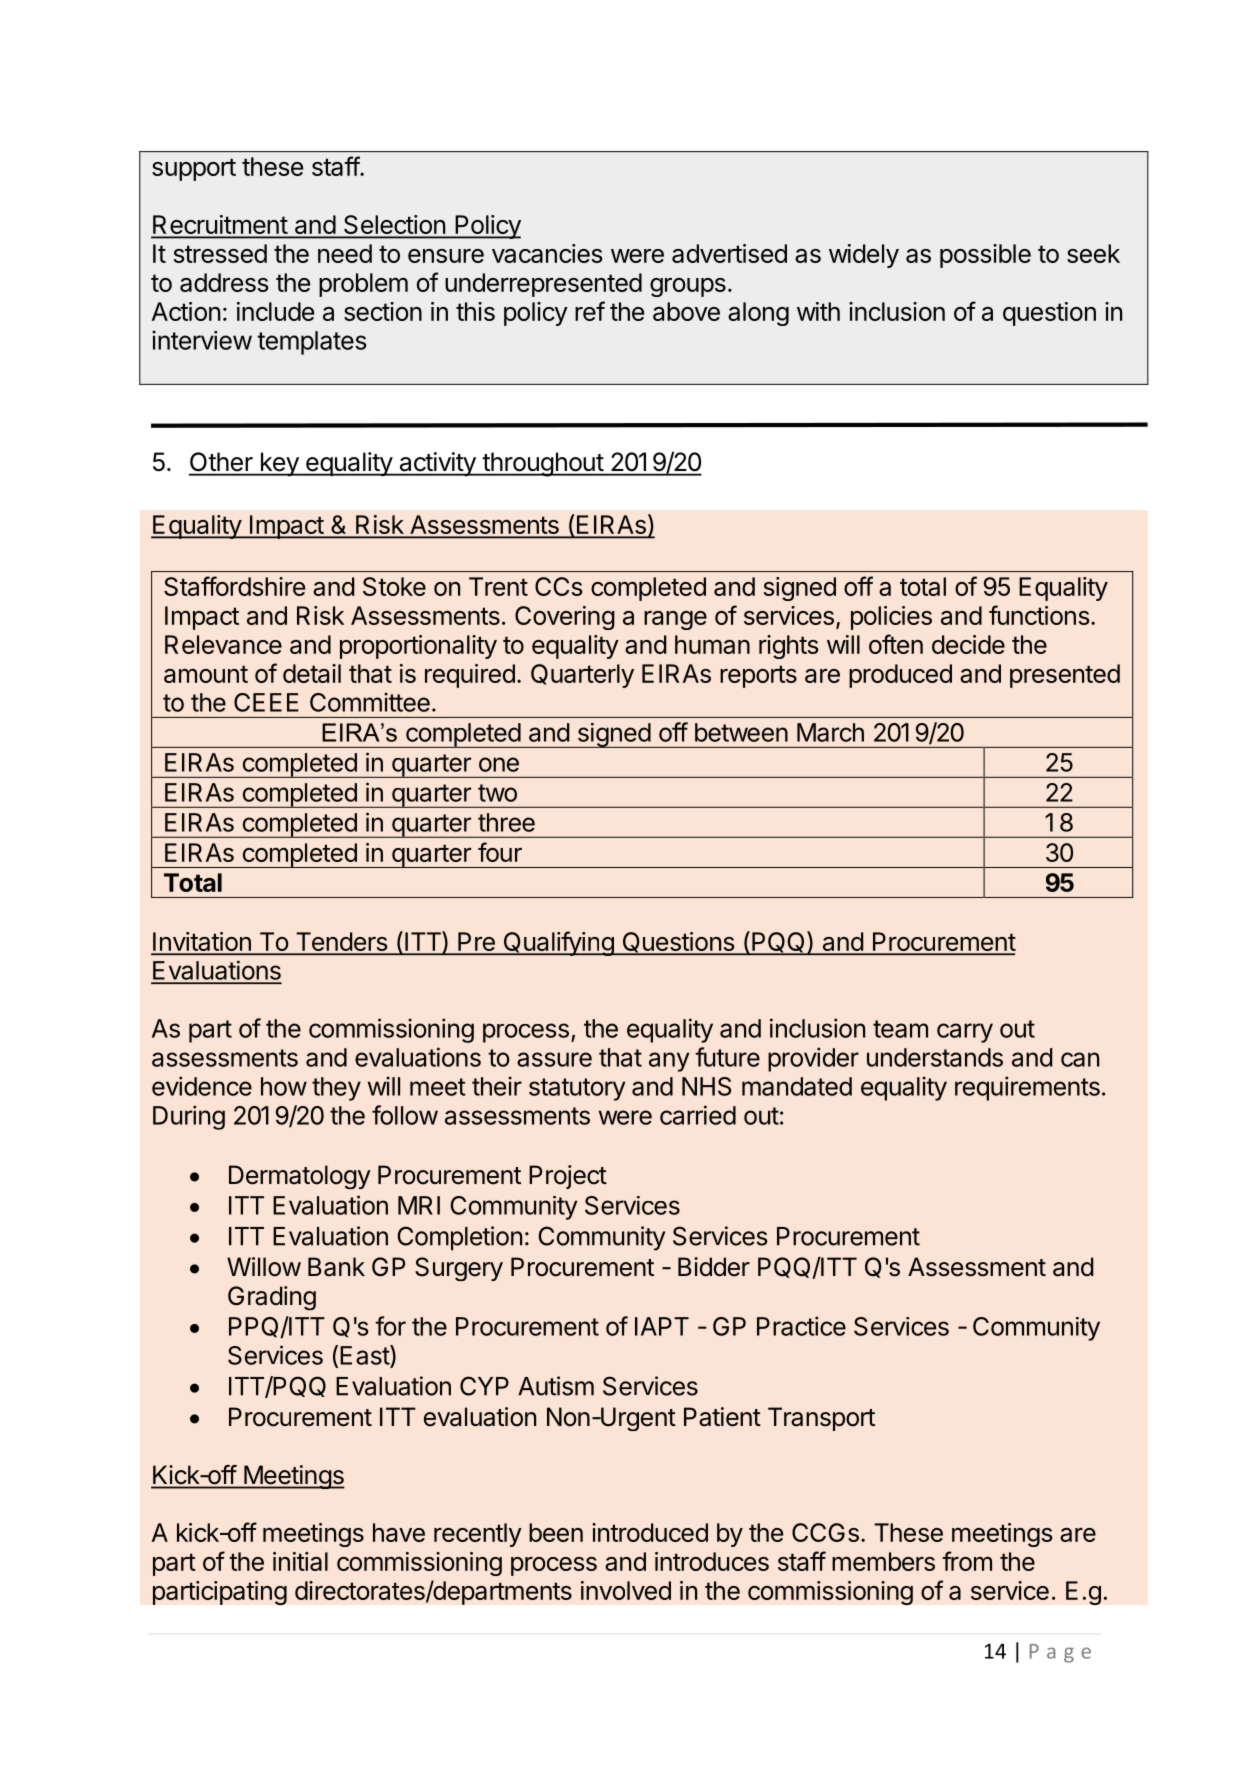 This page has width=1249, height=1767. What do you see at coordinates (542, 464) in the page?
I see `throughout` at bounding box center [542, 464].
